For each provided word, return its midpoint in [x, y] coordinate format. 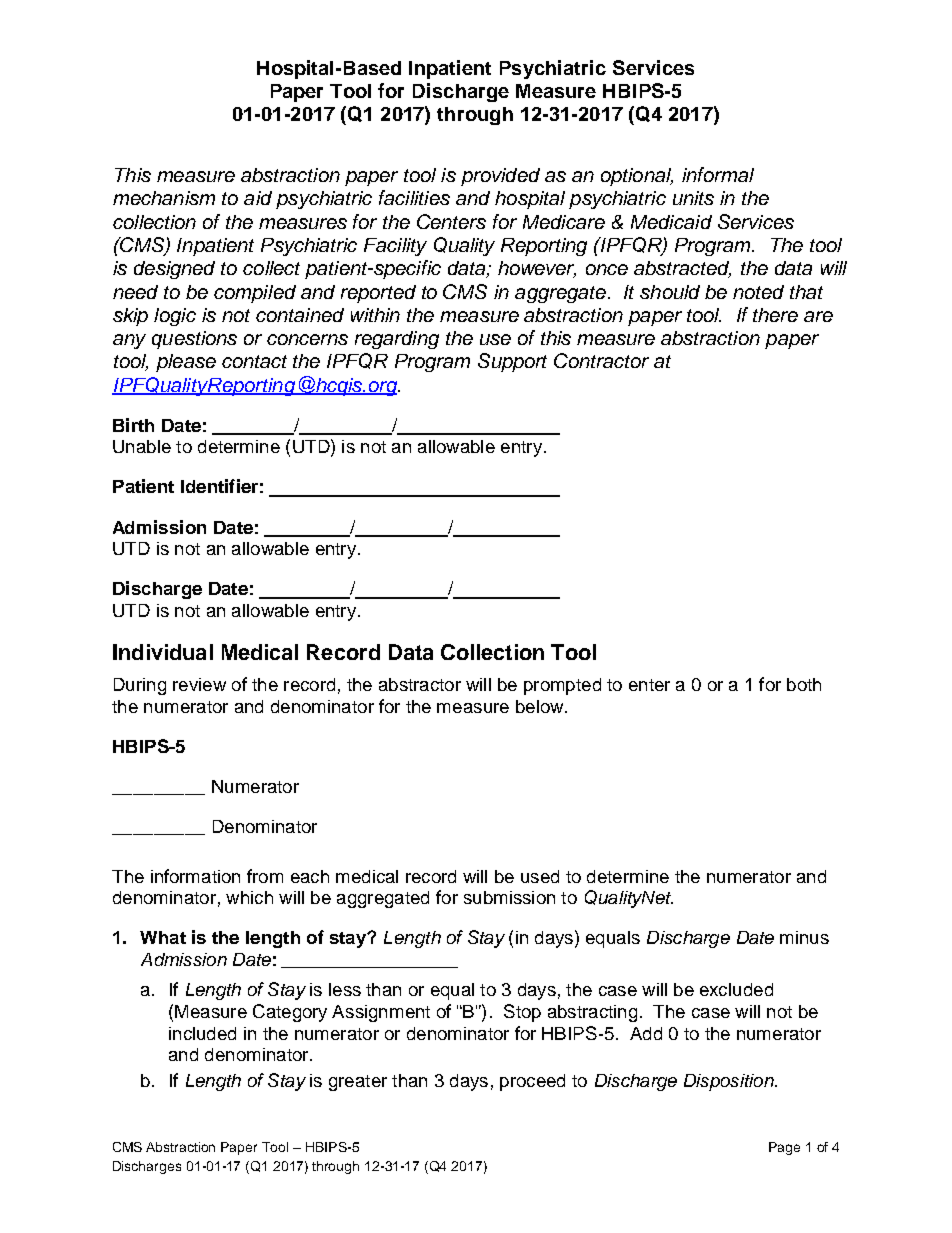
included [202, 1033]
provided [500, 177]
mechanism [164, 198]
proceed [532, 1082]
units [693, 198]
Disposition [730, 1082]
